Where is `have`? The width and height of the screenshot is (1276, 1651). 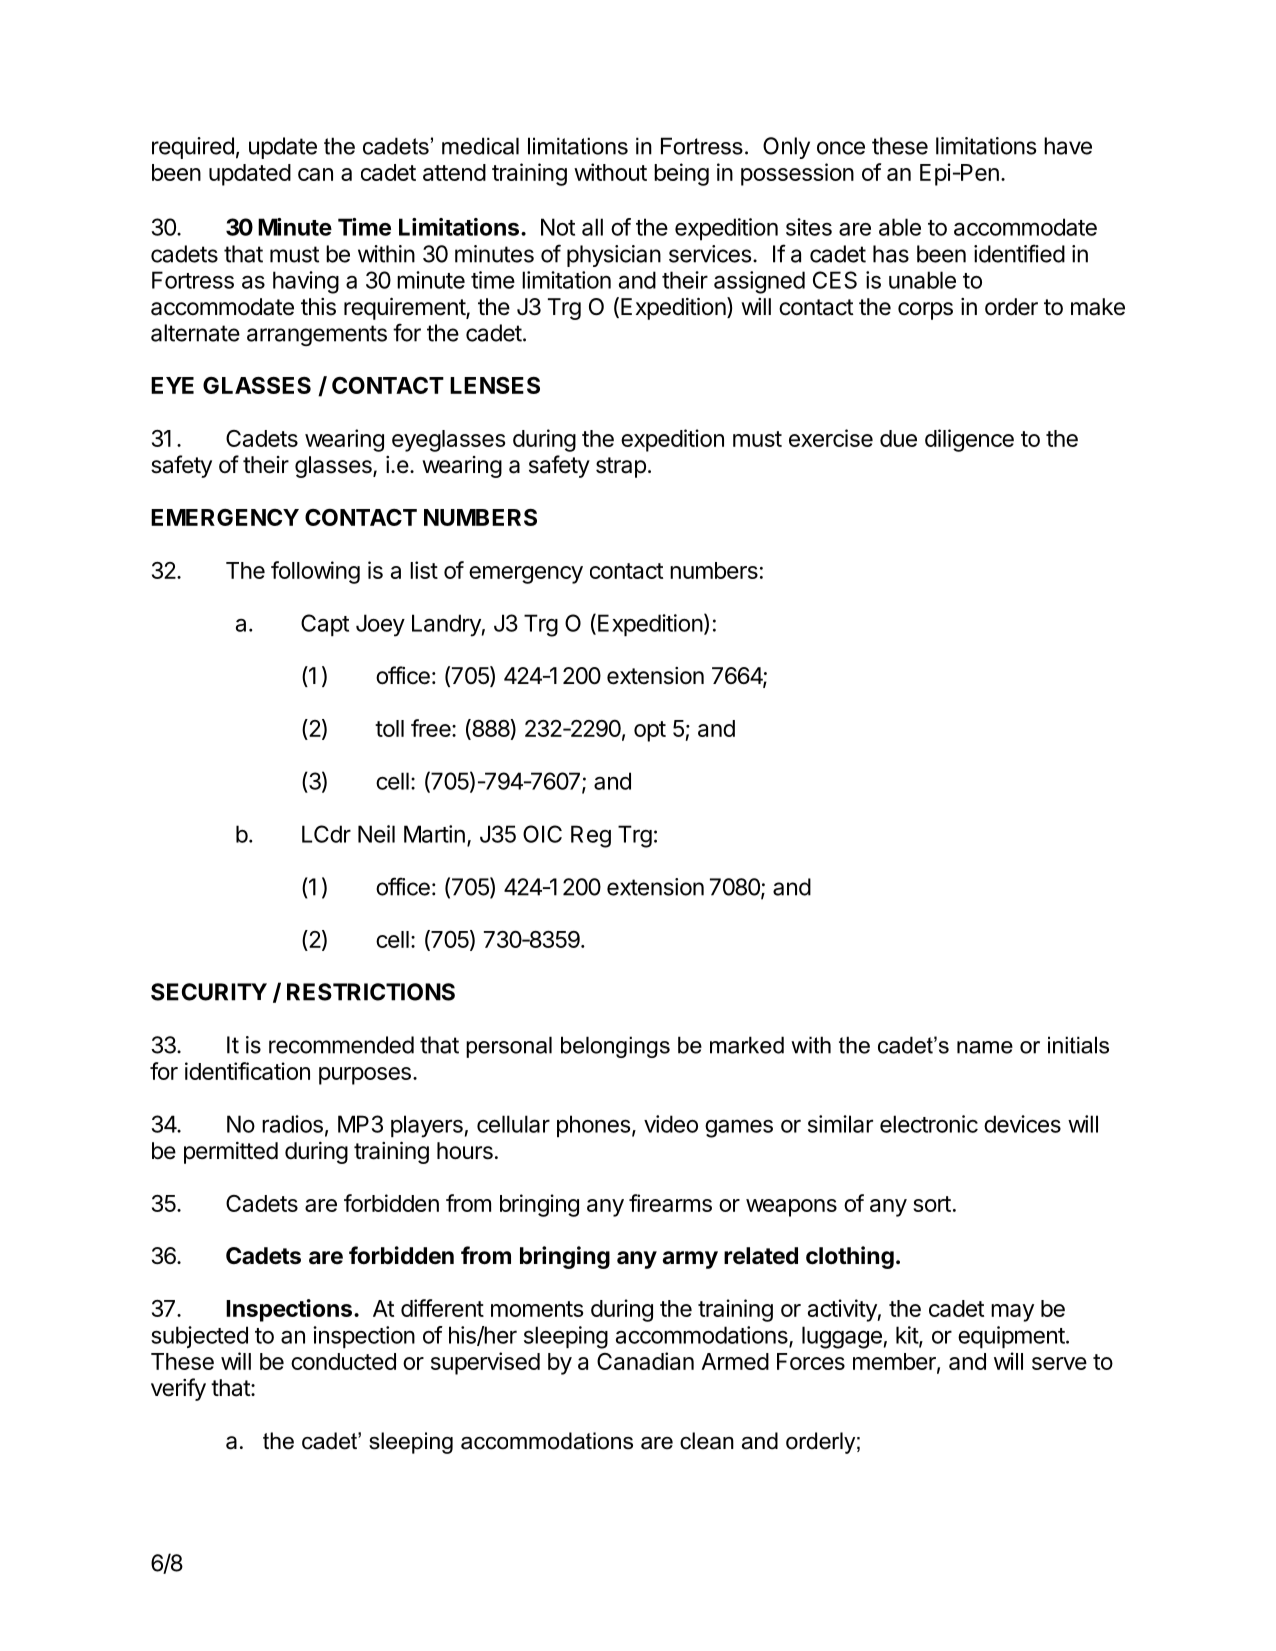 have is located at coordinates (1068, 146).
